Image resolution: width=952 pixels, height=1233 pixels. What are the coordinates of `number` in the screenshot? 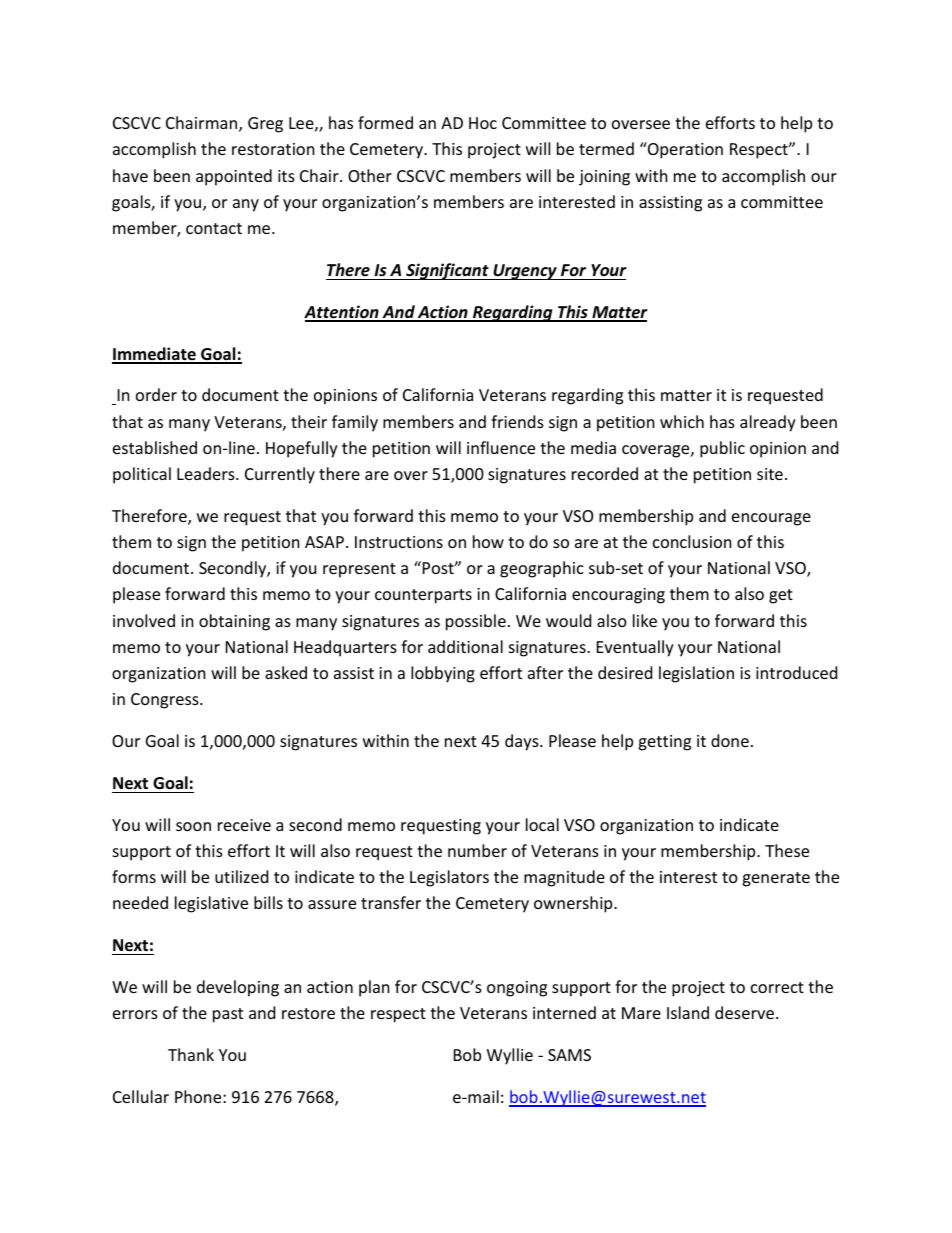 It's located at (477, 850).
